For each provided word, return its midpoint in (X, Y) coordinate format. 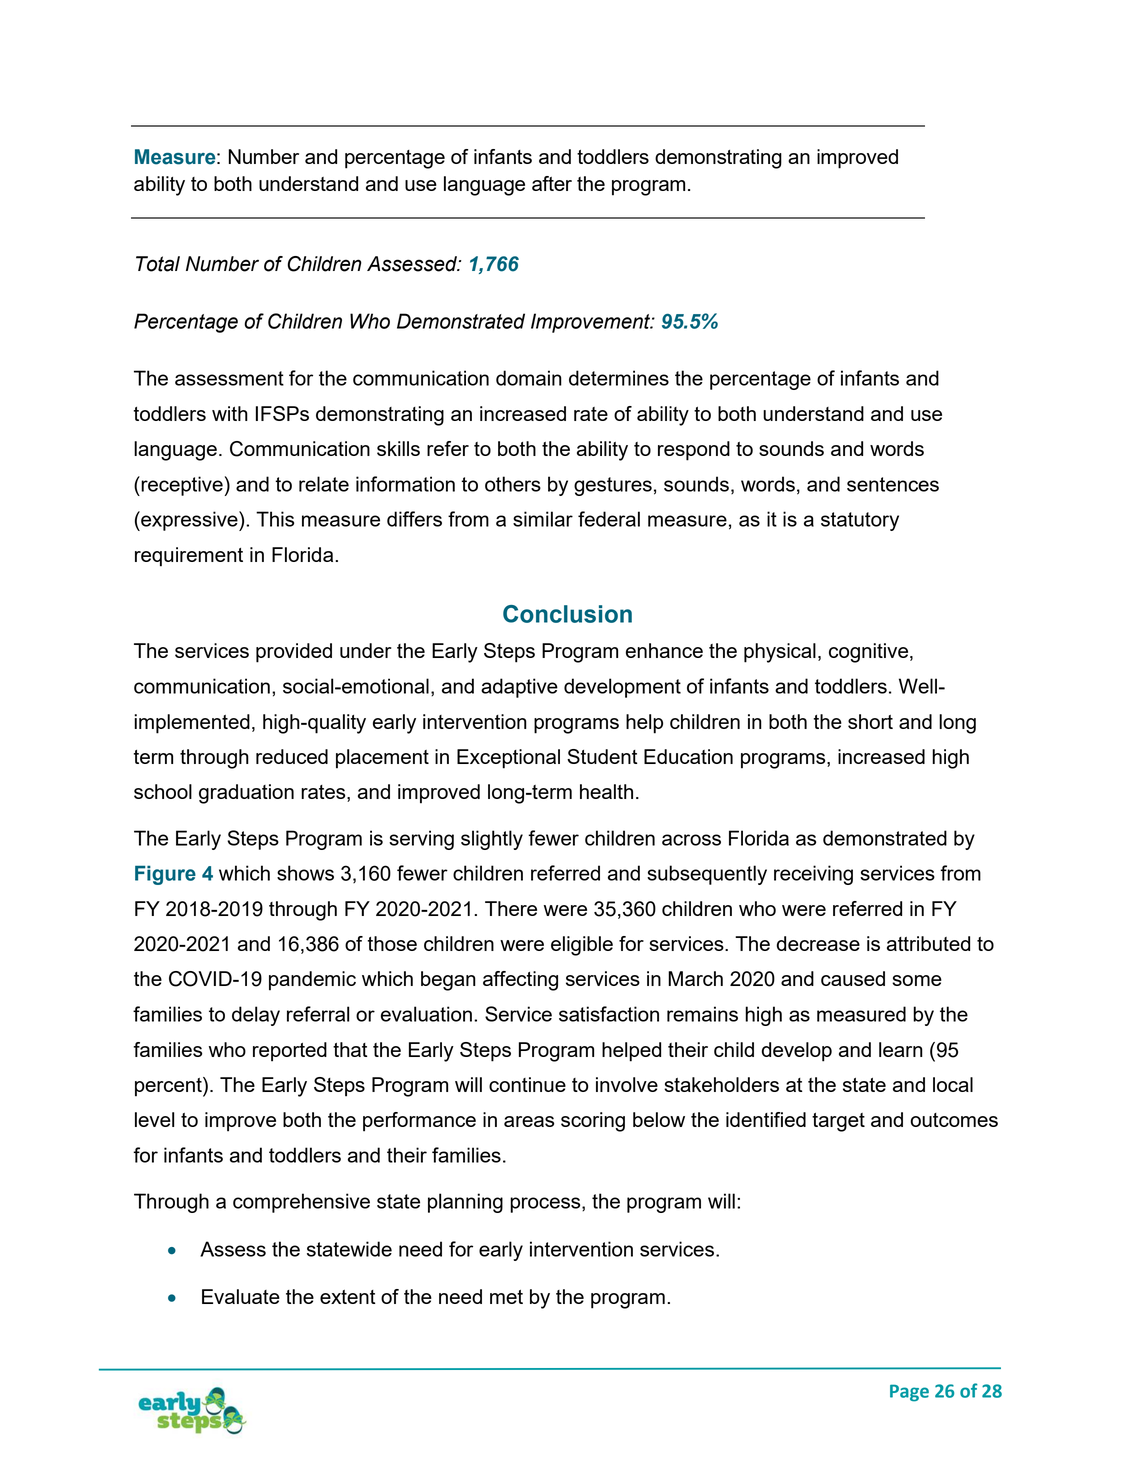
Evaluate (241, 1296)
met (506, 1297)
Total (158, 264)
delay (256, 1016)
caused (853, 978)
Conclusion (567, 614)
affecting (520, 981)
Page (909, 1393)
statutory (860, 521)
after (552, 183)
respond (694, 451)
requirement (189, 557)
